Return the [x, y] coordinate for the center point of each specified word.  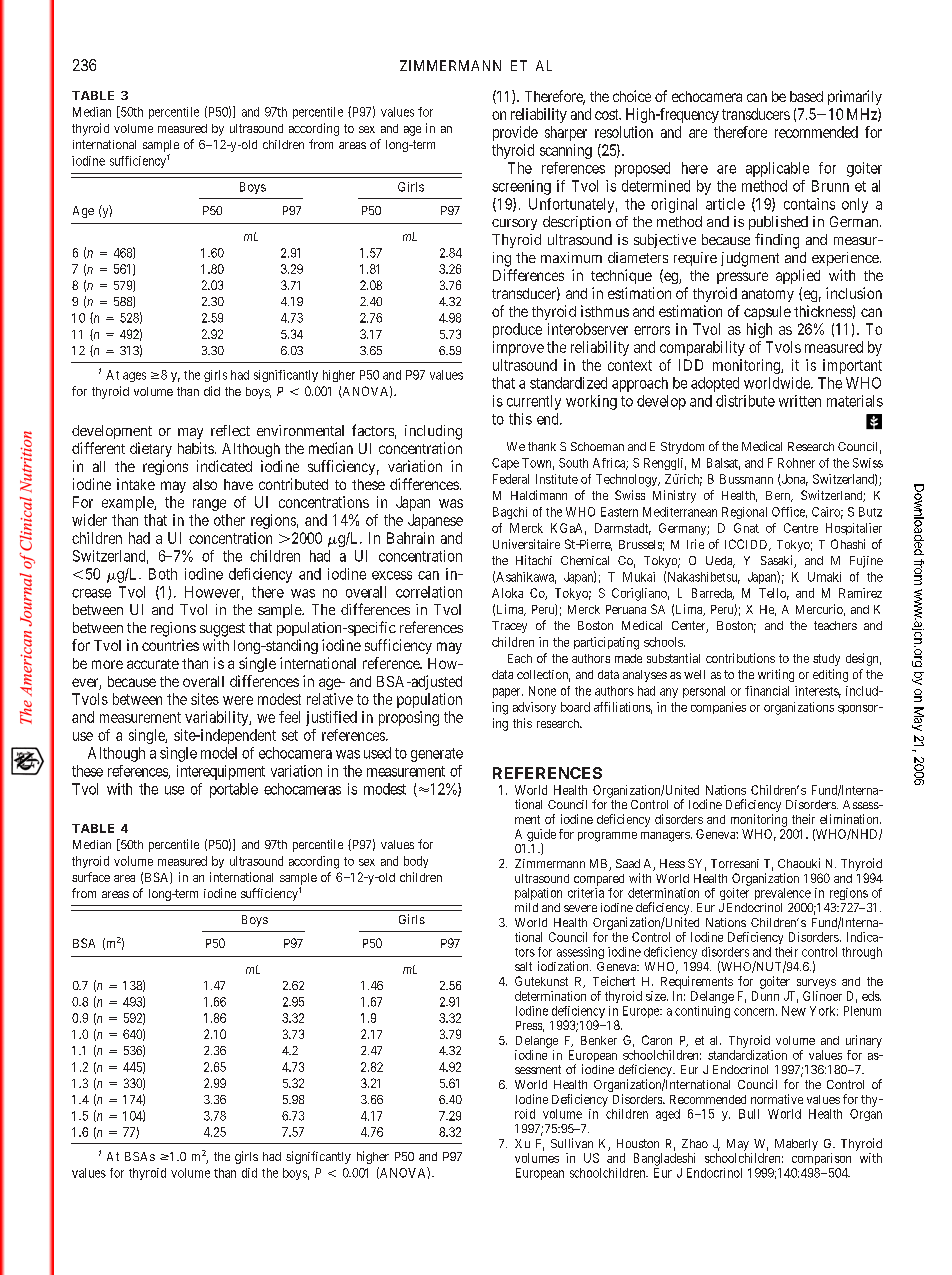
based [806, 96]
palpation [538, 894]
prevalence [783, 894]
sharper [566, 133]
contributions [740, 658]
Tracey [509, 627]
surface [91, 877]
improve [518, 348]
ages [134, 377]
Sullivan [572, 1143]
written [800, 401]
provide [515, 133]
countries [170, 645]
